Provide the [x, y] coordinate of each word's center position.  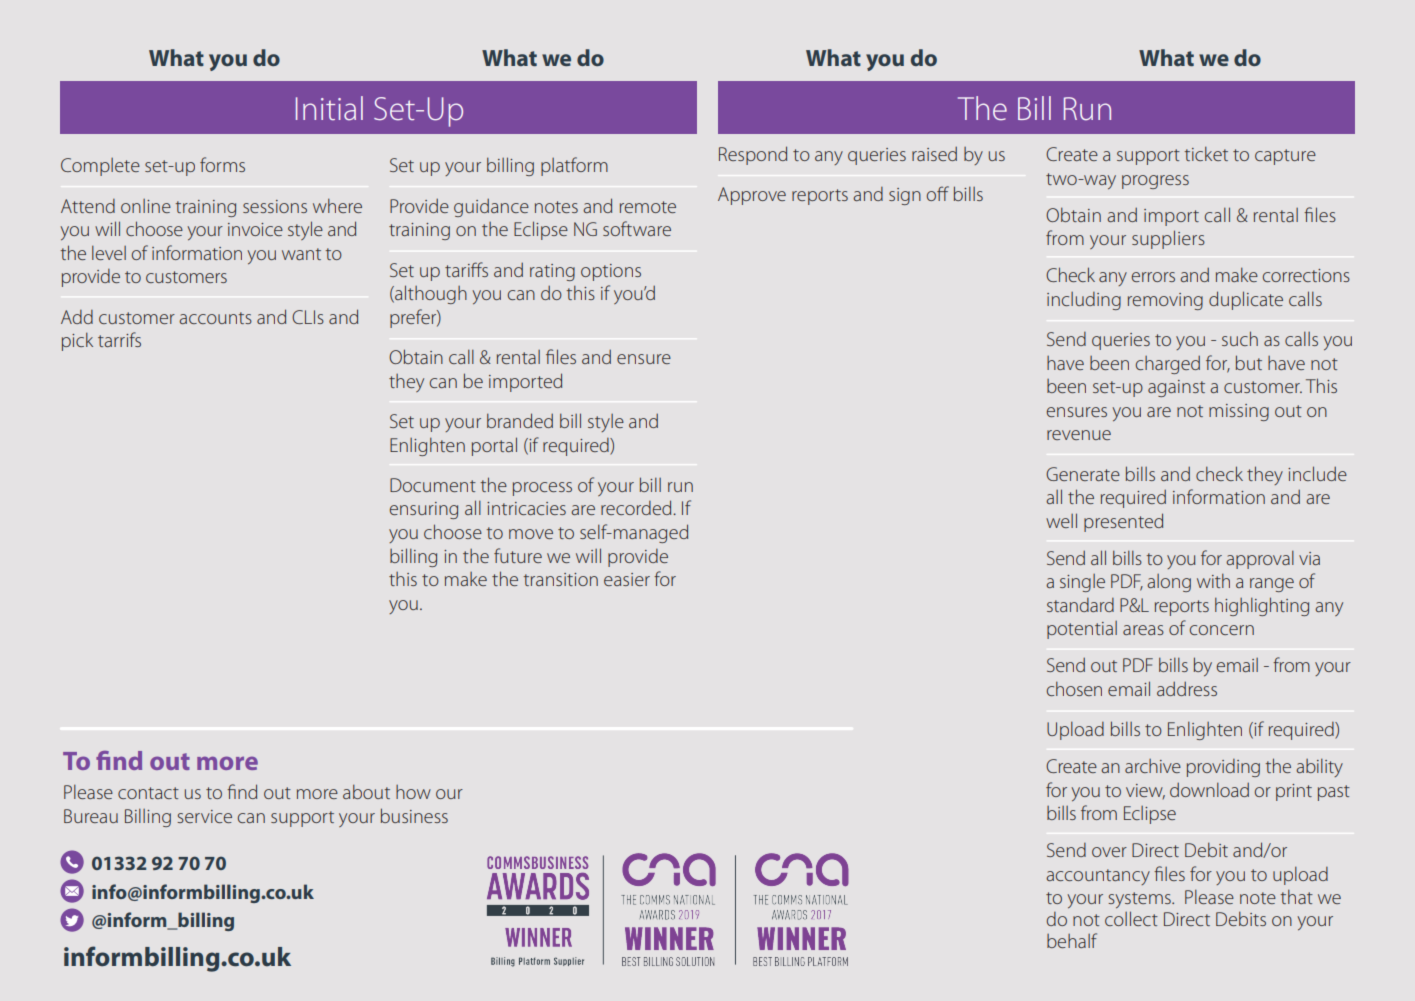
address [1187, 688]
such [1240, 338]
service [204, 816]
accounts [215, 318]
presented [1123, 522]
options [611, 272]
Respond [753, 155]
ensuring [424, 510]
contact [148, 793]
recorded [637, 507]
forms [222, 164]
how [413, 792]
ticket [1206, 153]
